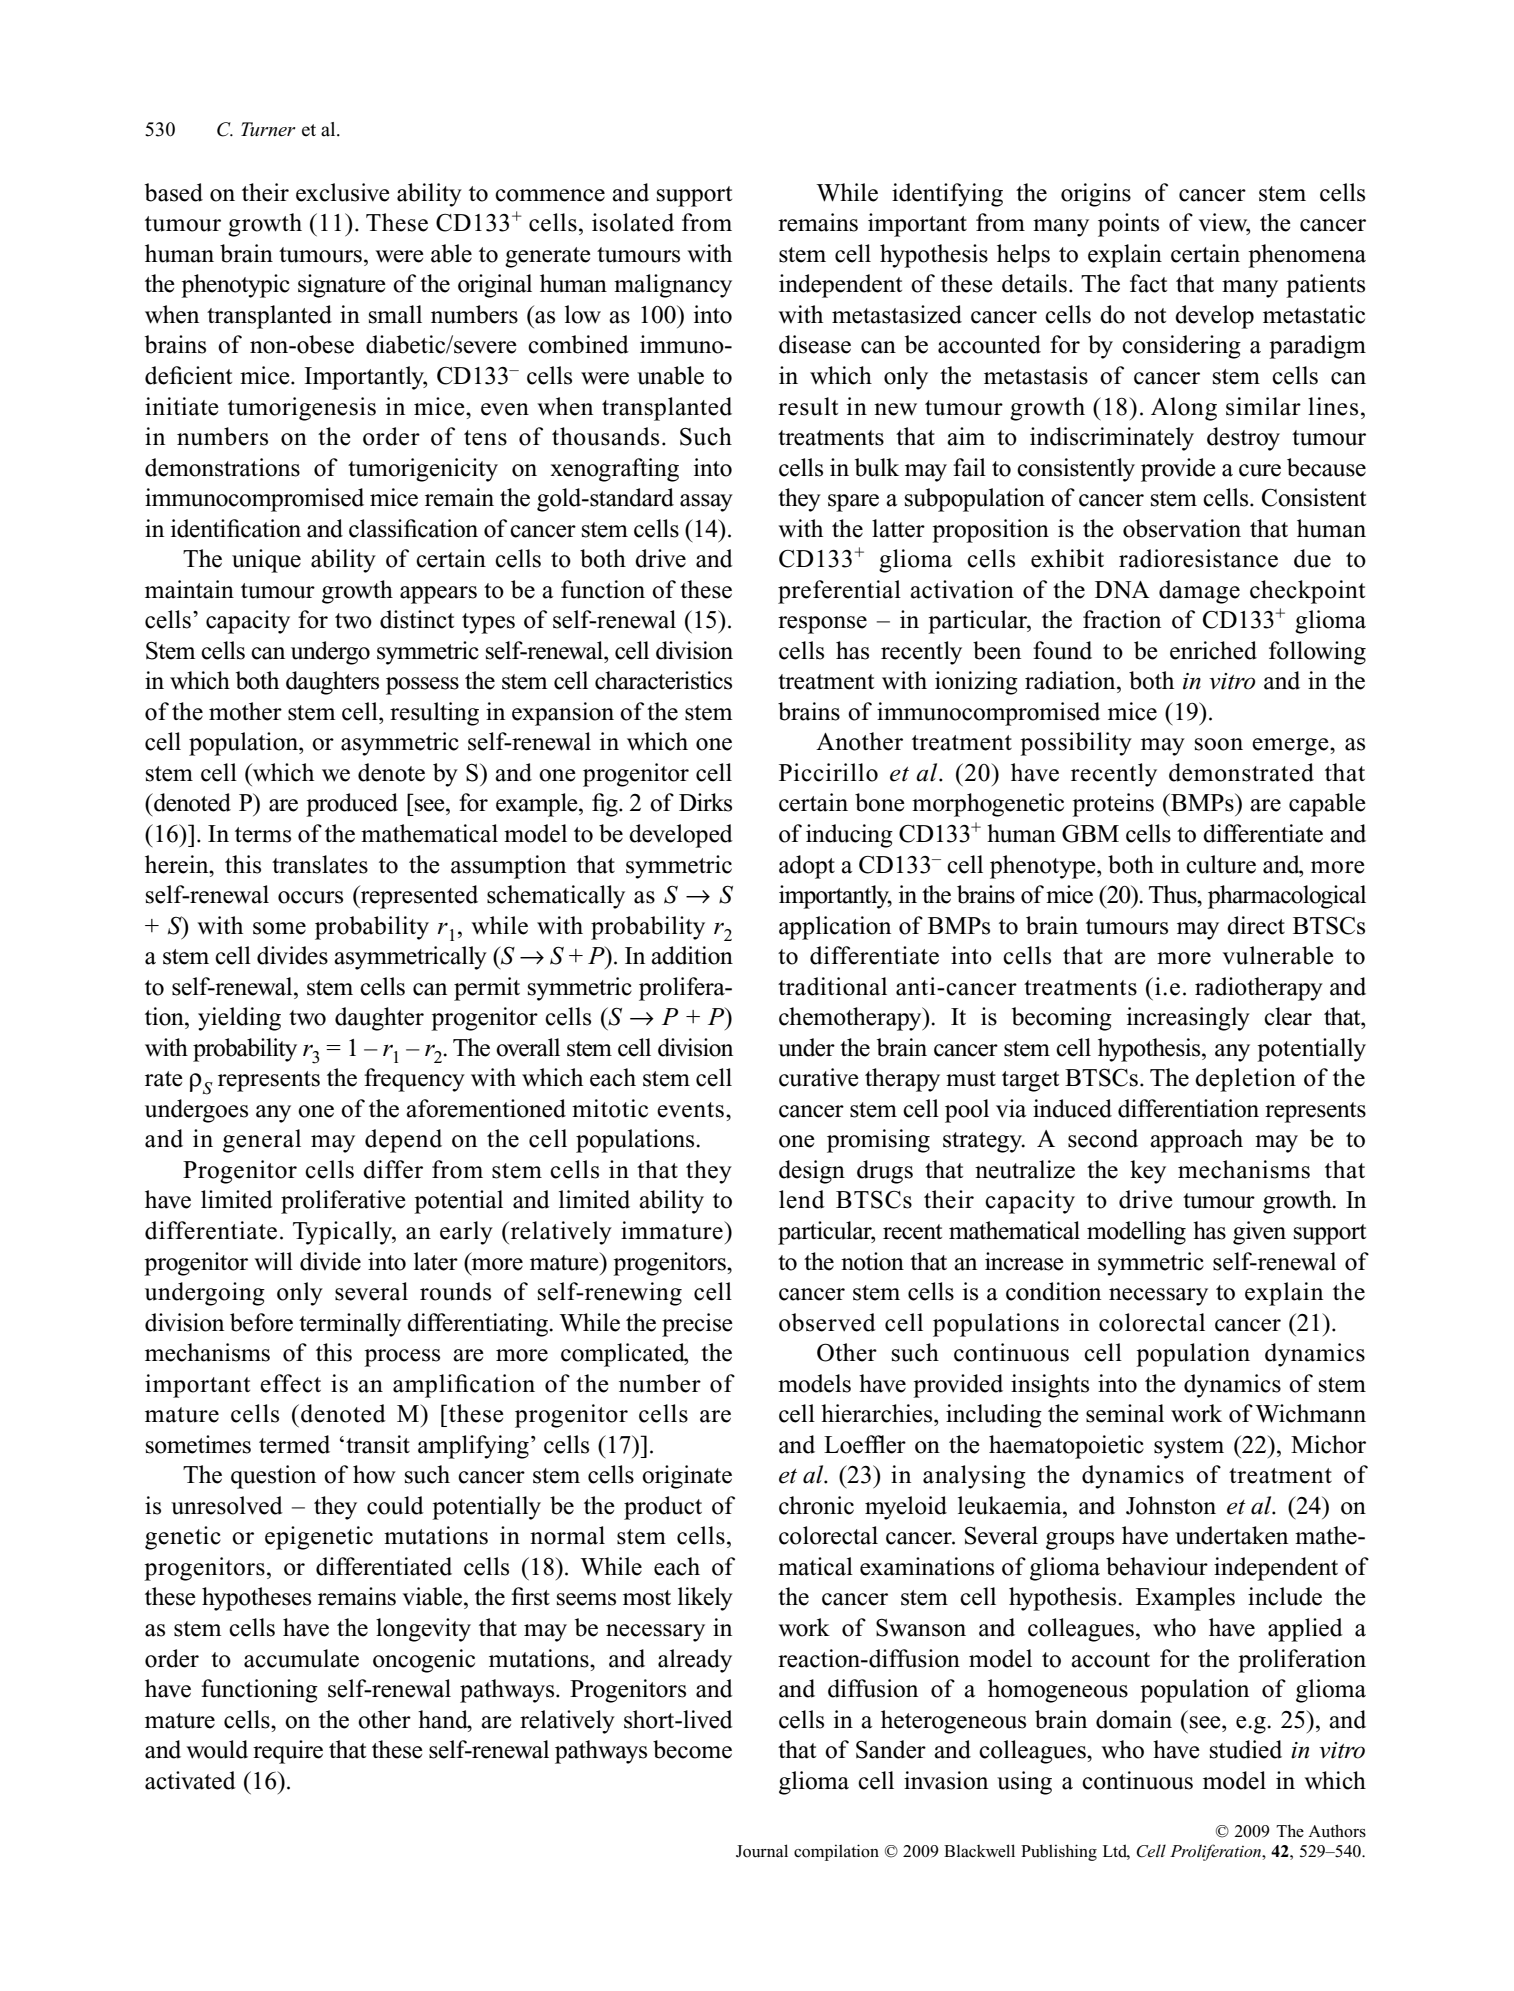 The height and width of the screenshot is (1991, 1514). Describe the element at coordinates (288, 1752) in the screenshot. I see `require` at that location.
